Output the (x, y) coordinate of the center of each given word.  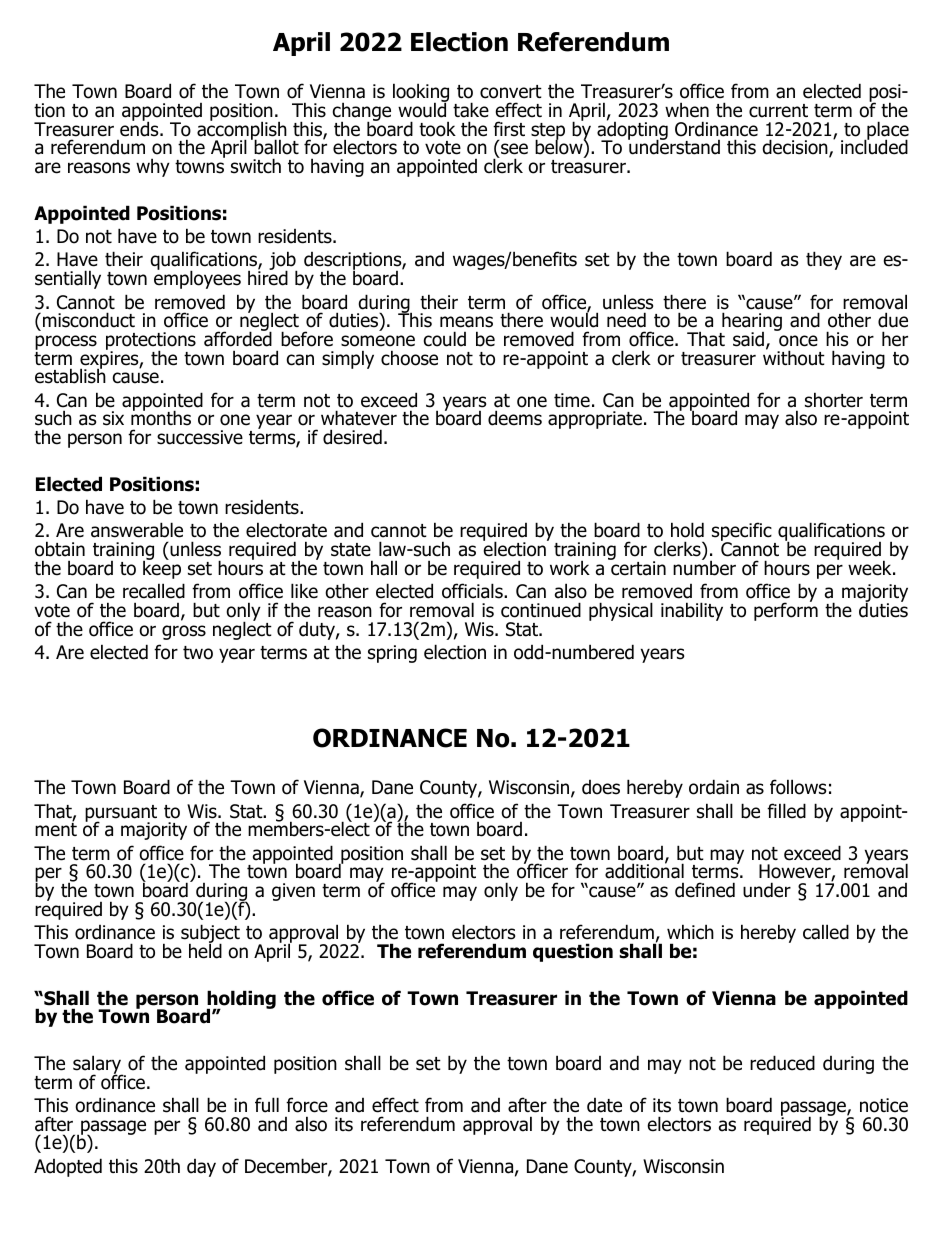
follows (798, 787)
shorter (834, 400)
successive (200, 437)
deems (515, 418)
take (471, 110)
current (778, 111)
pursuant (121, 814)
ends (140, 128)
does (601, 787)
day (201, 1168)
